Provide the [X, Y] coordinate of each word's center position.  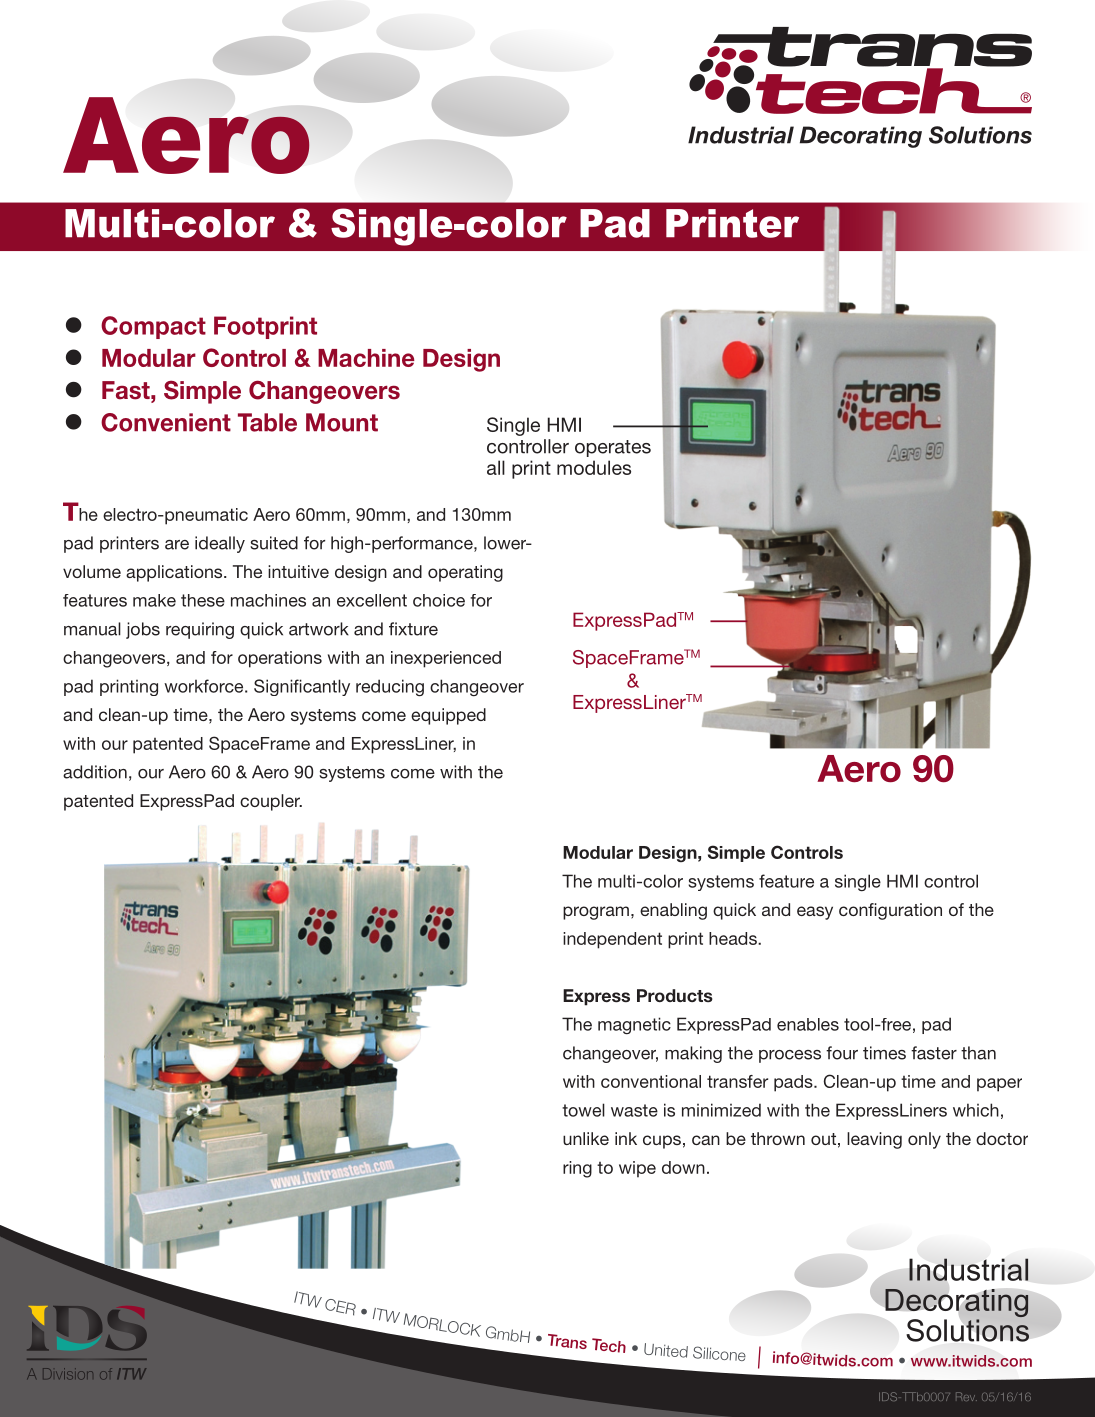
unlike [586, 1138]
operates [613, 448]
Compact [153, 327]
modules [594, 467]
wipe [637, 1169]
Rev [966, 1396]
